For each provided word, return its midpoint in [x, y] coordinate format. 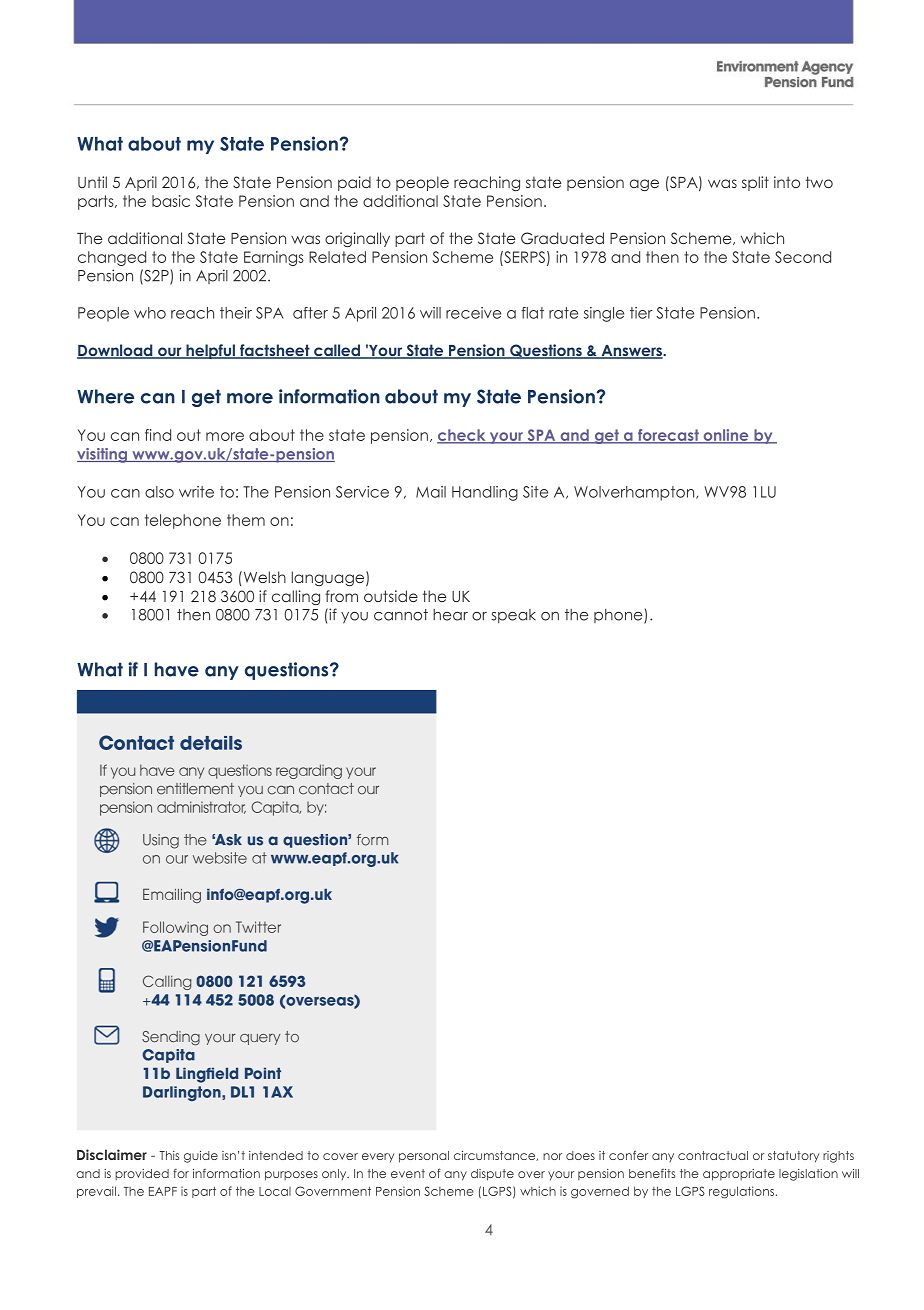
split [755, 183]
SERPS [523, 257]
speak [513, 616]
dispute [492, 1175]
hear [450, 615]
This [169, 1155]
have [177, 669]
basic [171, 201]
